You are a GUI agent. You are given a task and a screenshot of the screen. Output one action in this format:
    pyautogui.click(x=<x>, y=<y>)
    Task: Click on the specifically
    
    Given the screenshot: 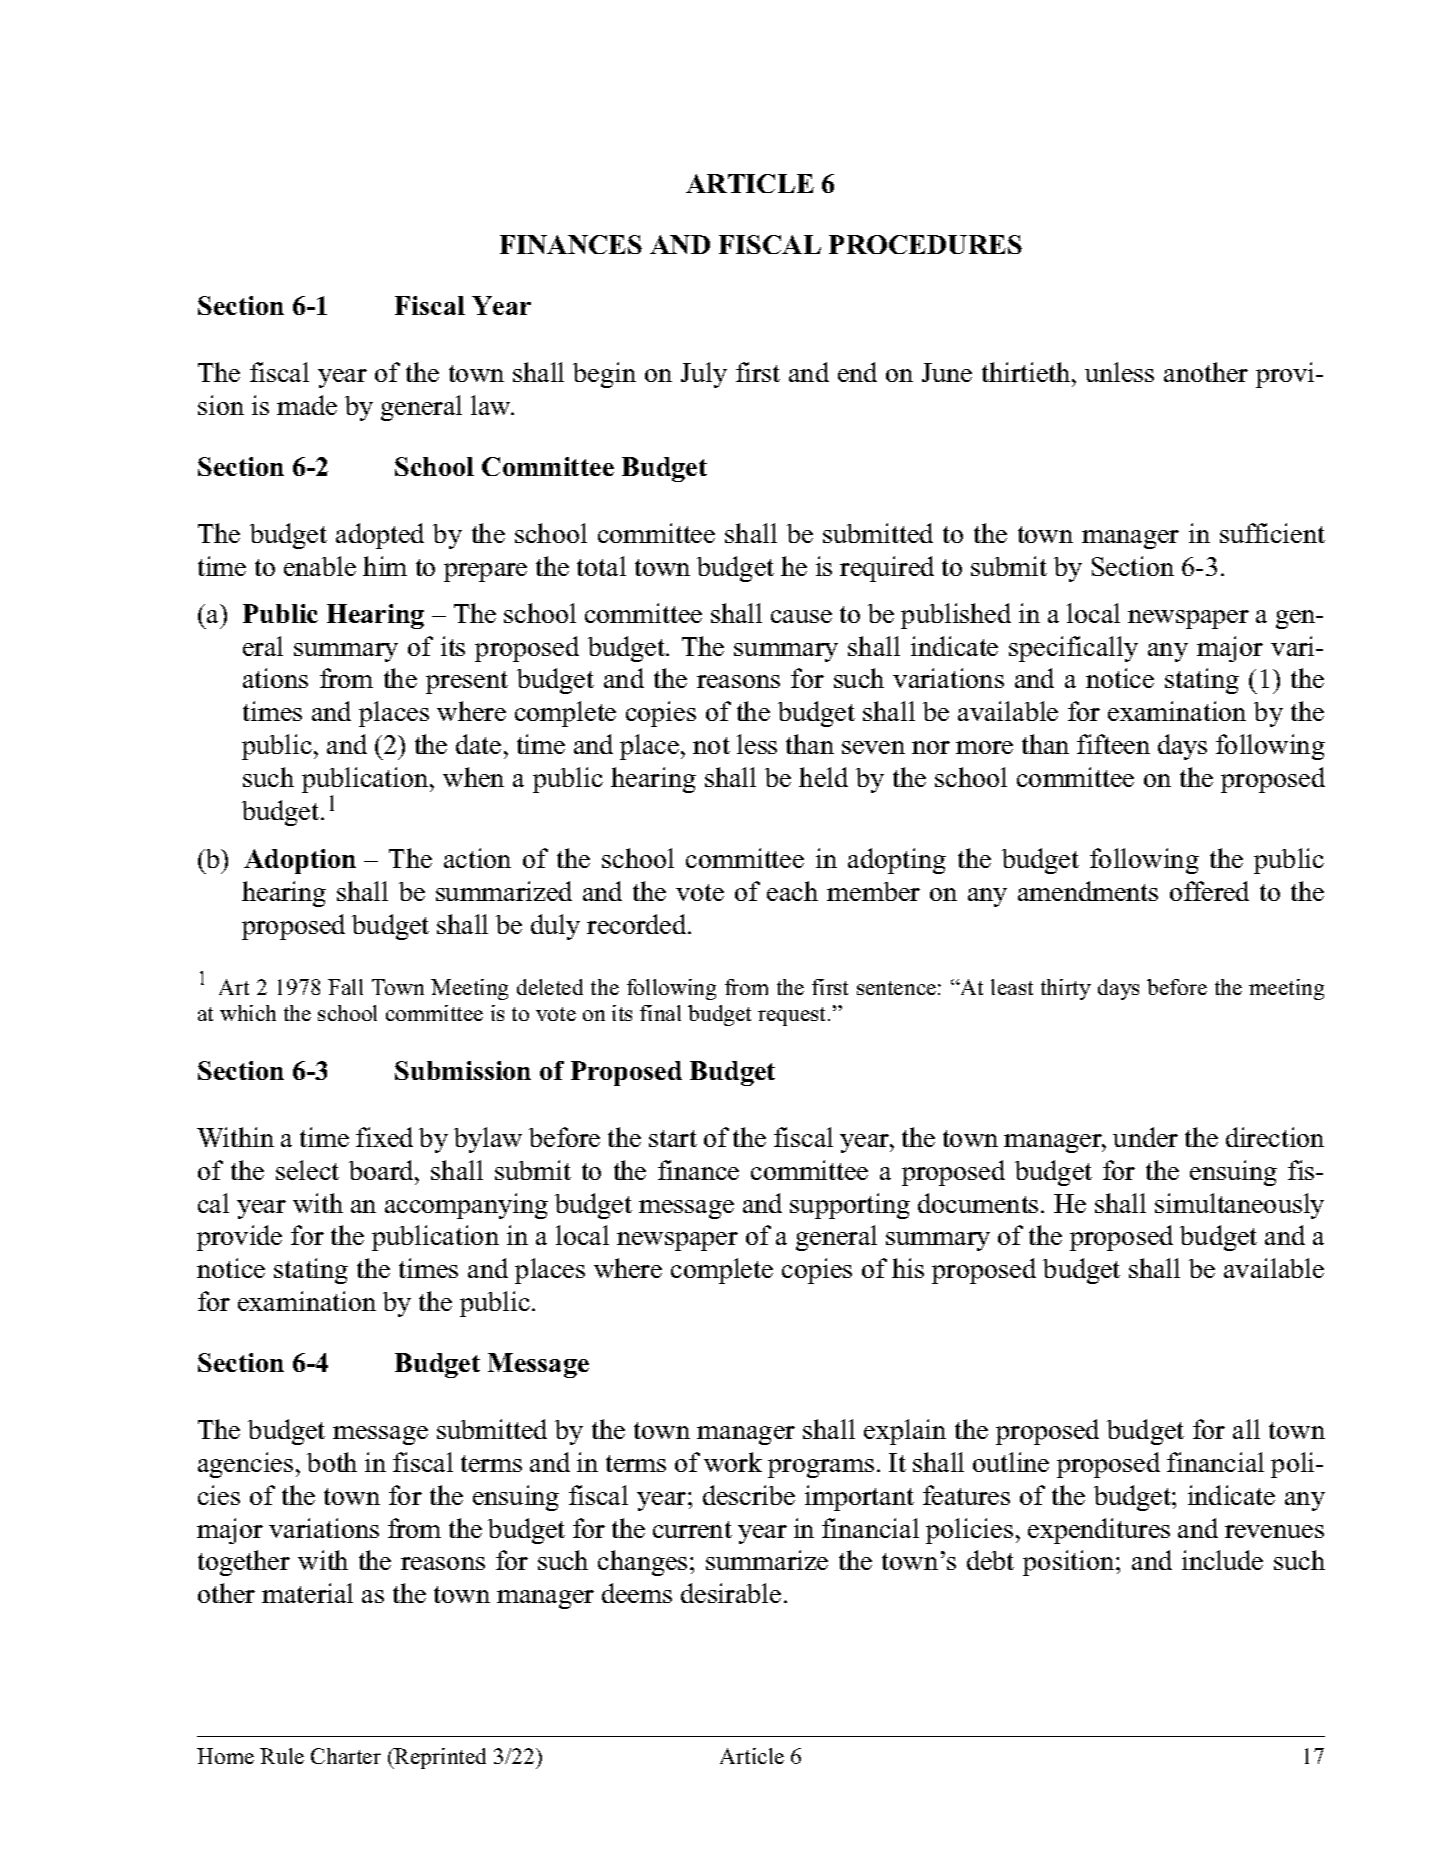 What is the action you would take?
    pyautogui.click(x=1073, y=649)
